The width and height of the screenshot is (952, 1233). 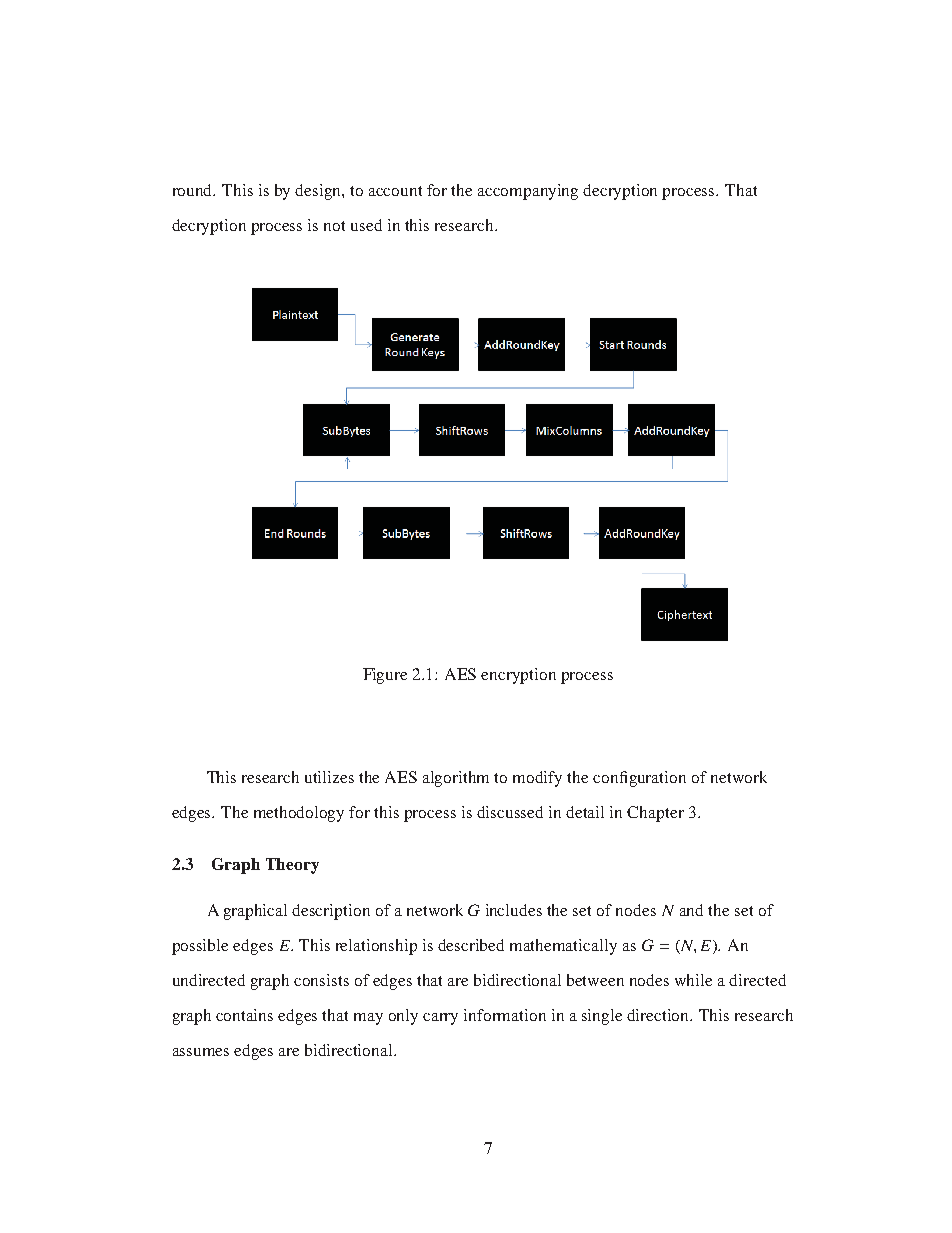 I want to click on carry, so click(x=440, y=1019).
